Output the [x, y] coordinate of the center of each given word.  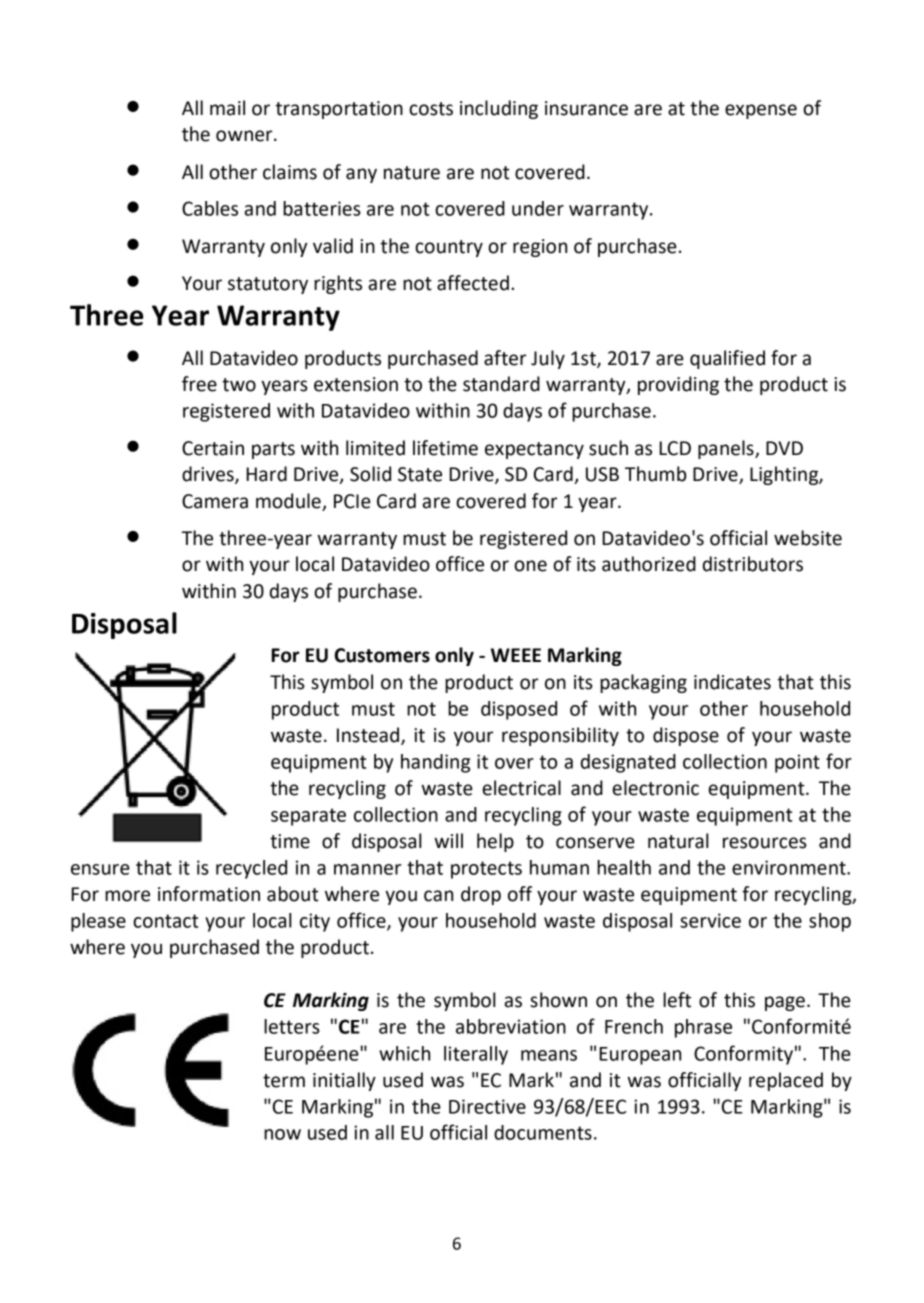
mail [227, 108]
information [209, 894]
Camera [215, 501]
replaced [786, 1081]
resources [765, 843]
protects [486, 870]
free [199, 384]
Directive [487, 1106]
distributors [753, 564]
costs [431, 109]
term [284, 1081]
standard [501, 384]
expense [761, 111]
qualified [727, 359]
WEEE [516, 655]
